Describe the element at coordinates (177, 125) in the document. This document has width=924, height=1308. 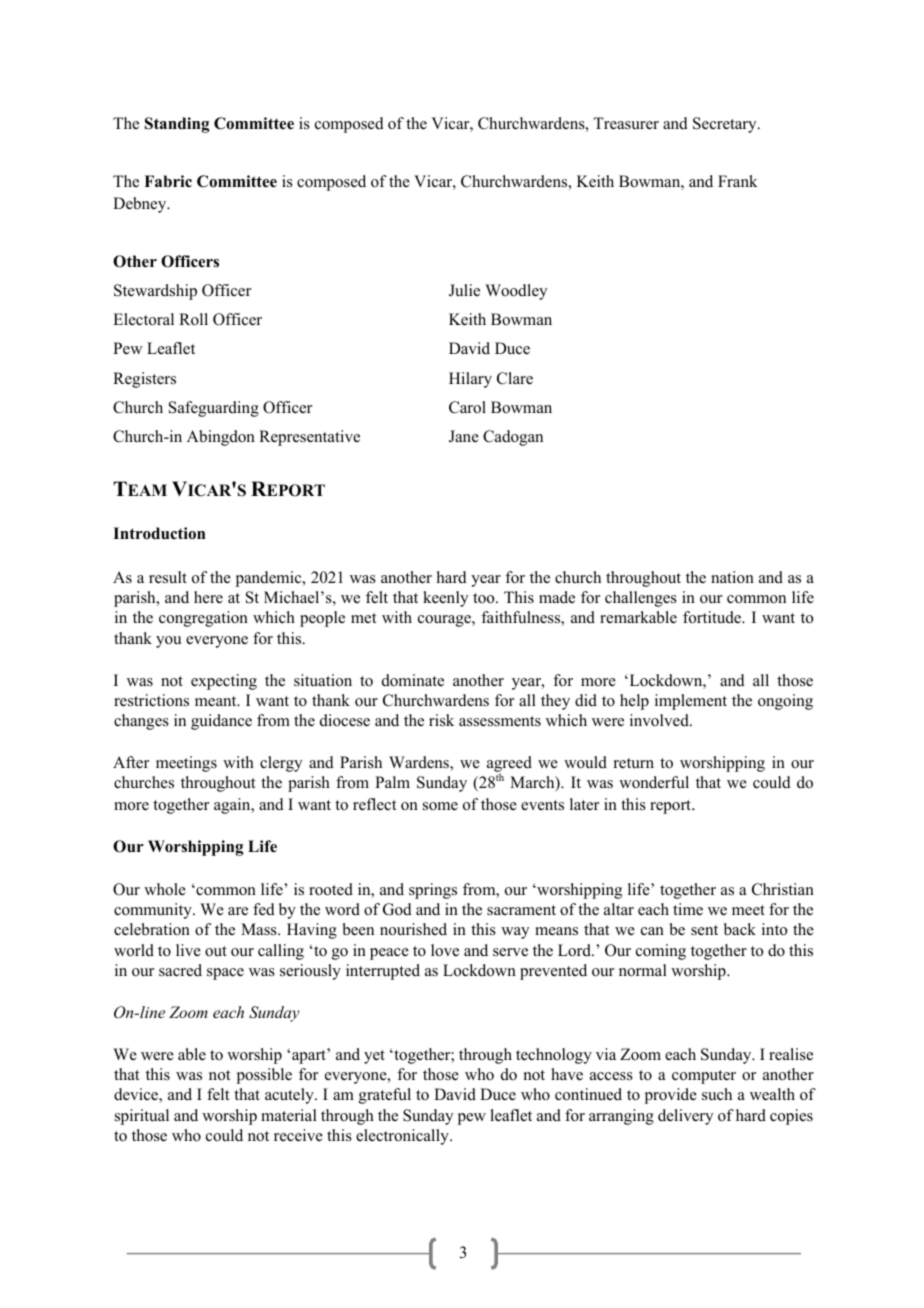
I see `Standing` at that location.
